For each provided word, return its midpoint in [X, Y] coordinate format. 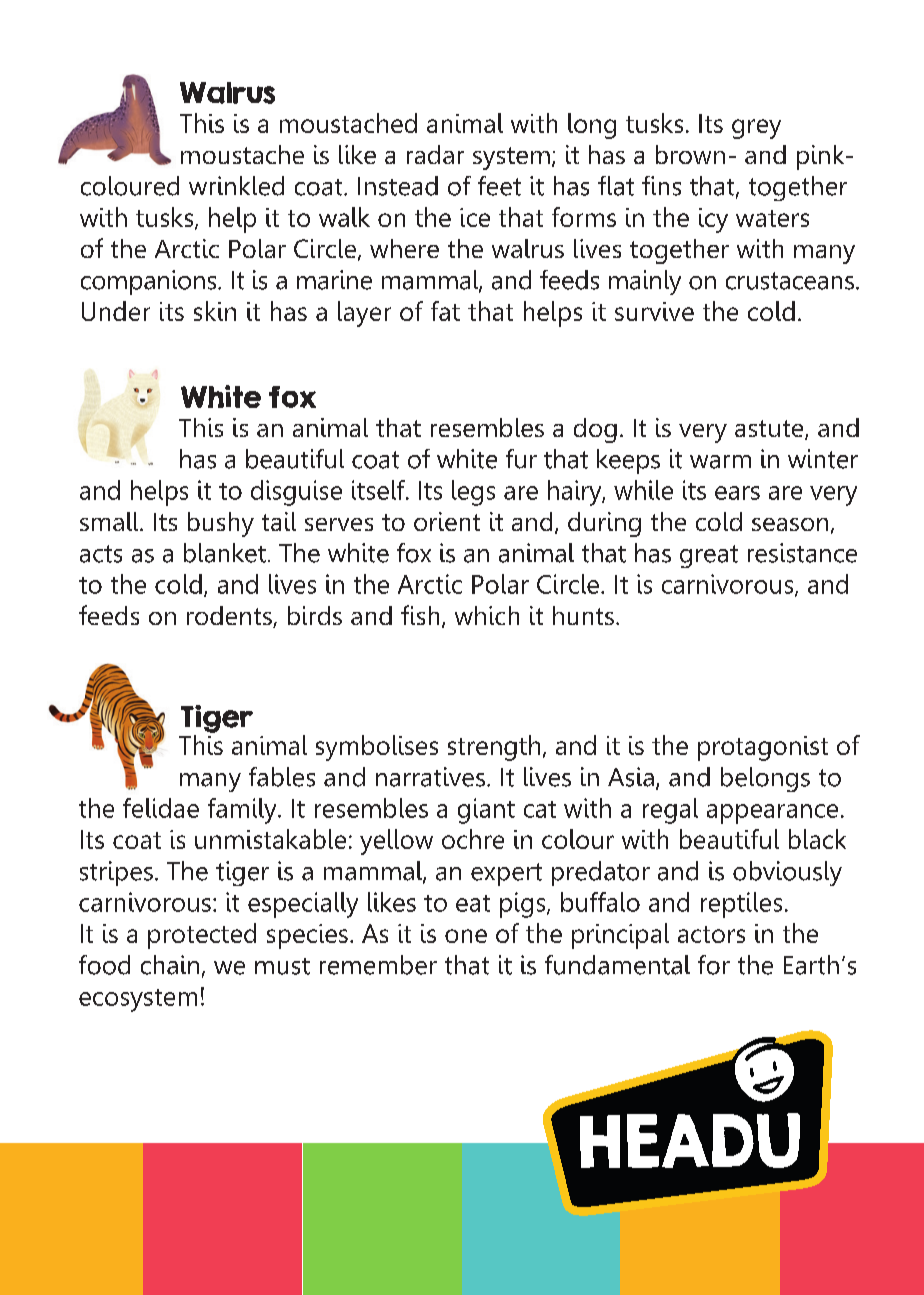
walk [344, 217]
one [466, 936]
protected [202, 936]
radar [435, 154]
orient [447, 521]
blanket [225, 553]
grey [756, 129]
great [709, 556]
